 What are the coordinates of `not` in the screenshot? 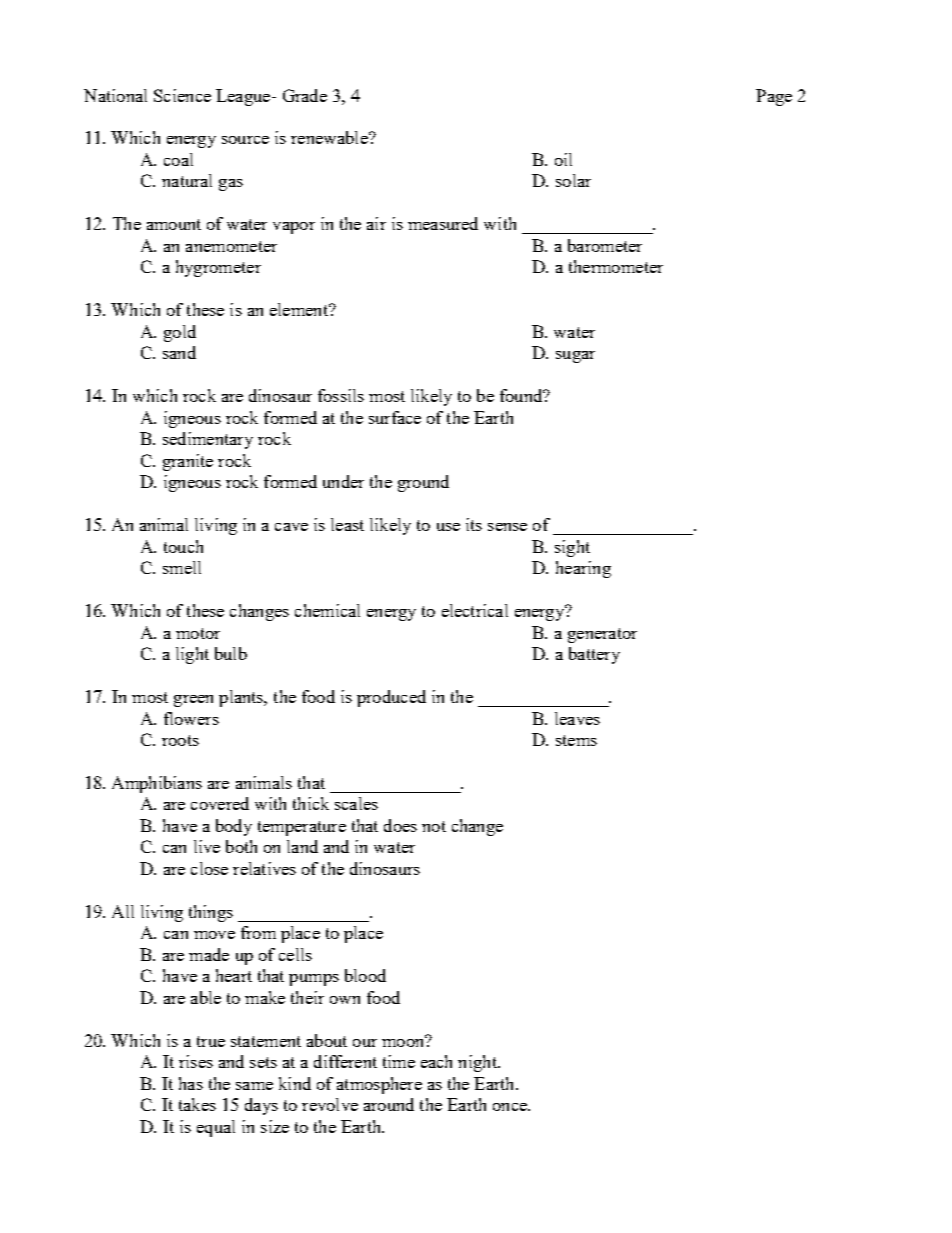 It's located at (434, 826).
